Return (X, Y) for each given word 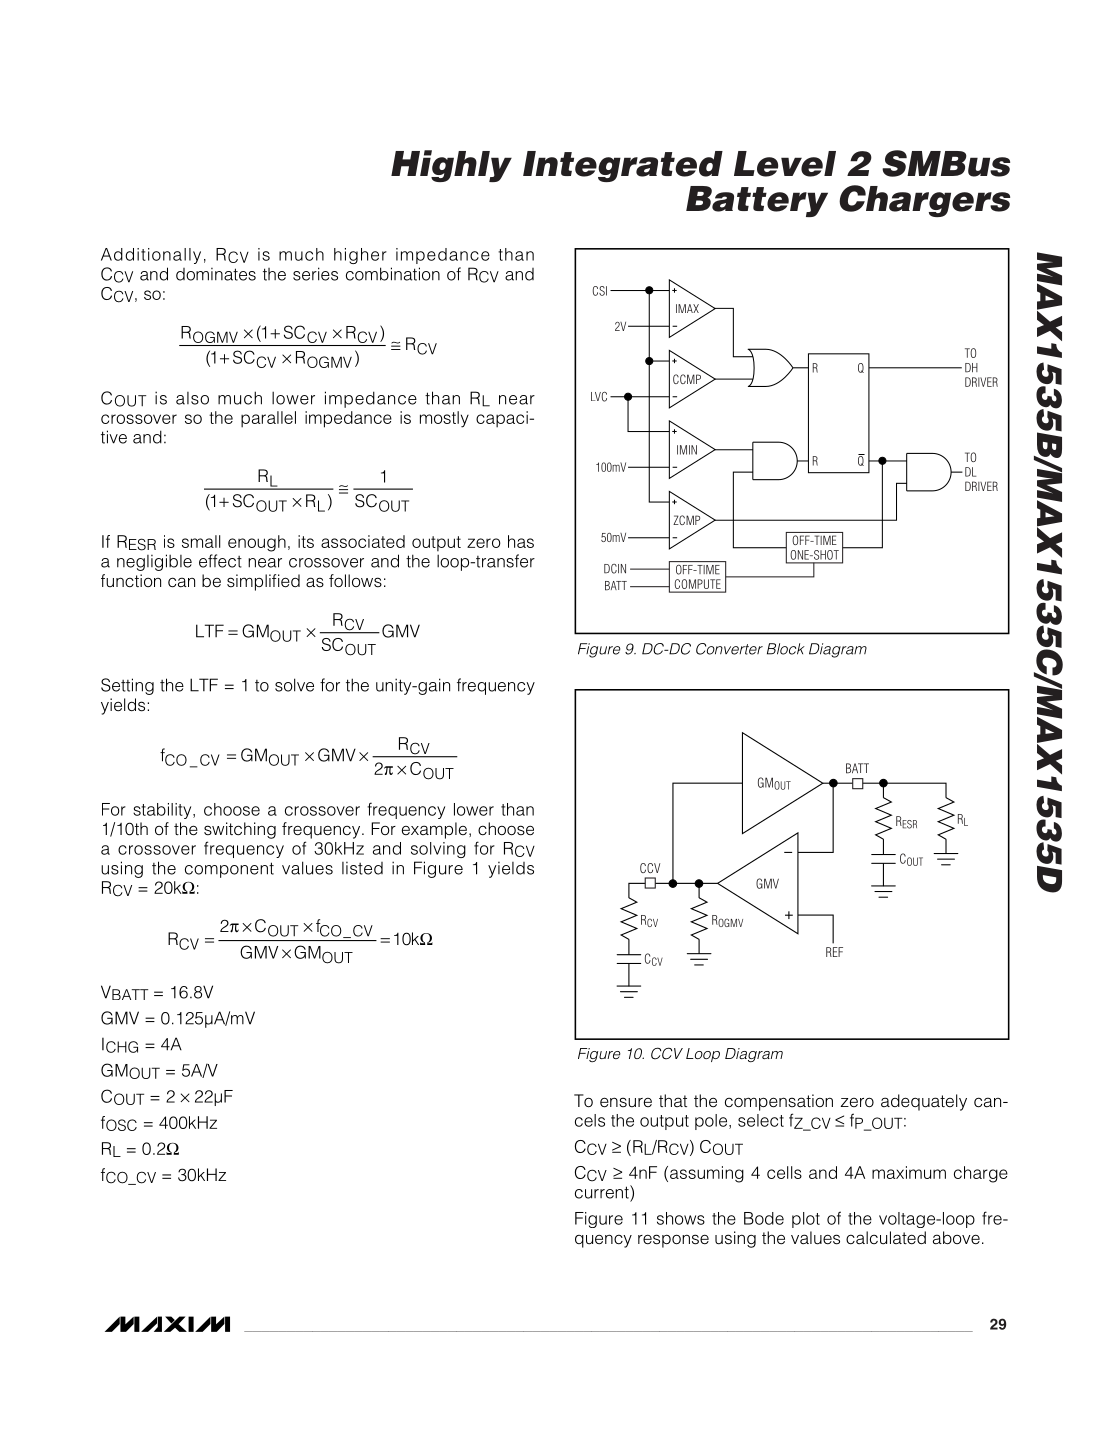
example (434, 830)
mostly (444, 419)
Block (786, 649)
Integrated (623, 166)
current (603, 1192)
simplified (263, 582)
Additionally (151, 256)
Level (785, 164)
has (521, 541)
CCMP (688, 379)
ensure (626, 1102)
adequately (924, 1102)
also (192, 398)
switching (240, 830)
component (229, 870)
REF (834, 952)
